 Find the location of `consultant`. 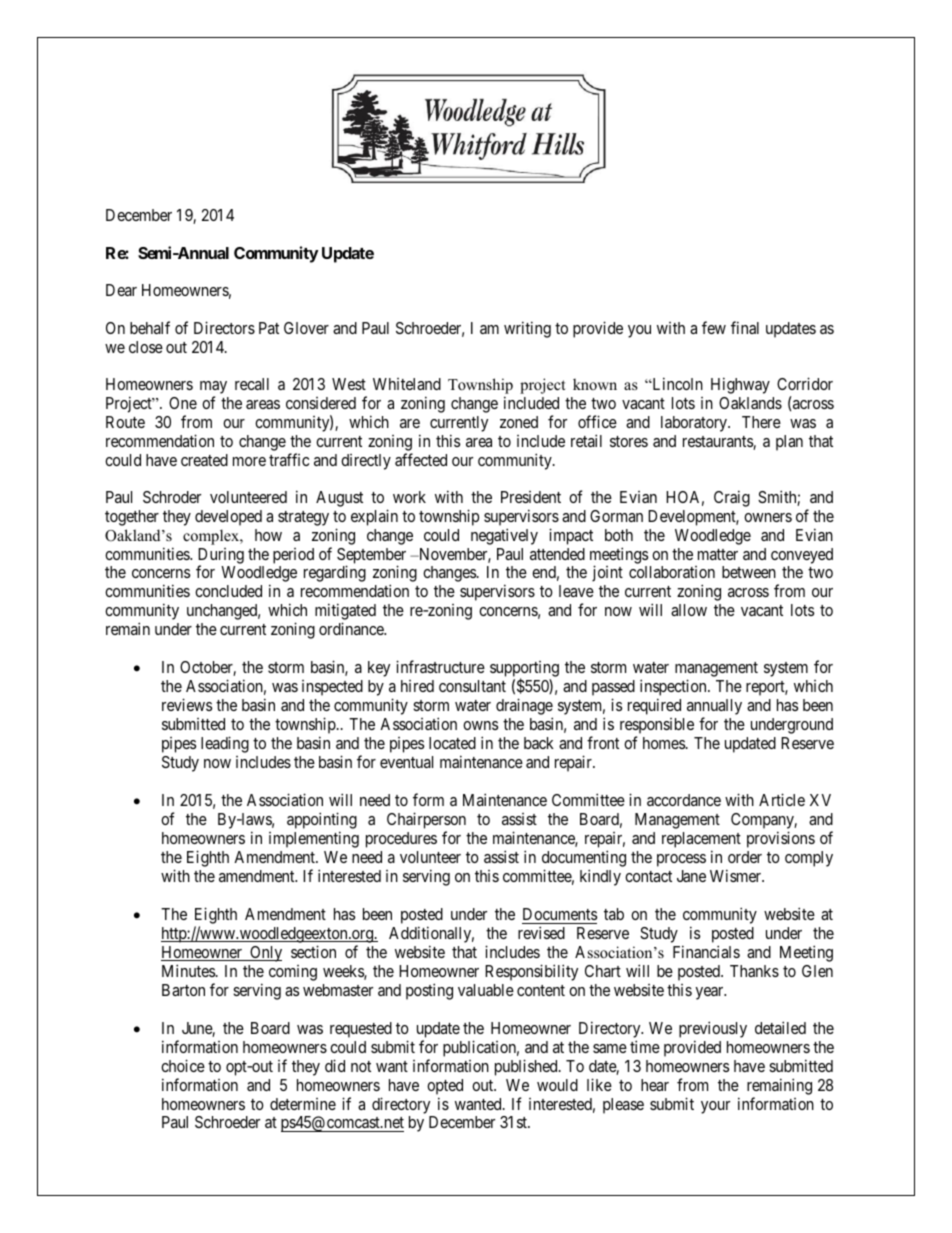

consultant is located at coordinates (472, 686).
